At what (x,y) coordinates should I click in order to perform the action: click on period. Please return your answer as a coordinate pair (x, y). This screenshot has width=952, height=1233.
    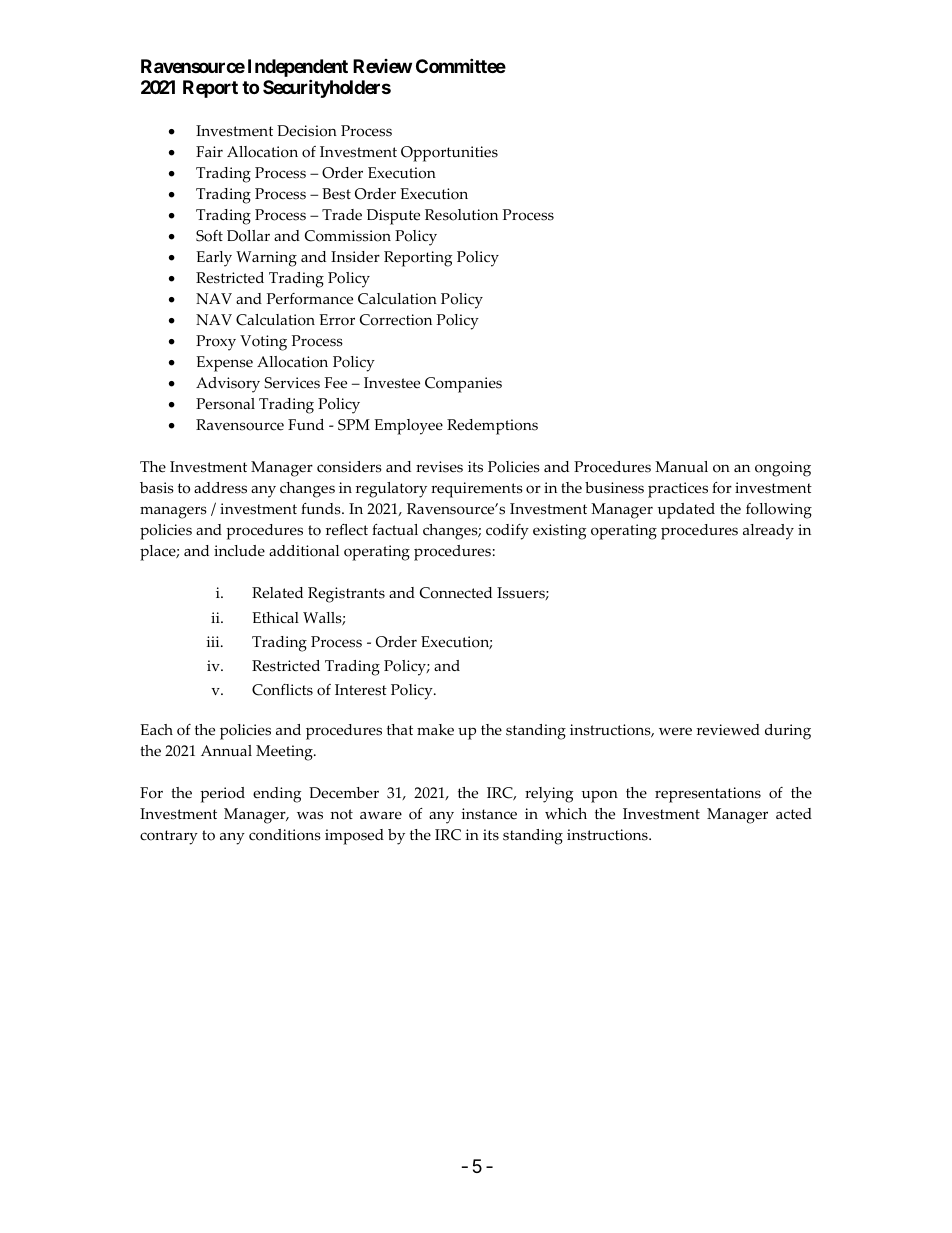
    Looking at the image, I should click on (222, 795).
